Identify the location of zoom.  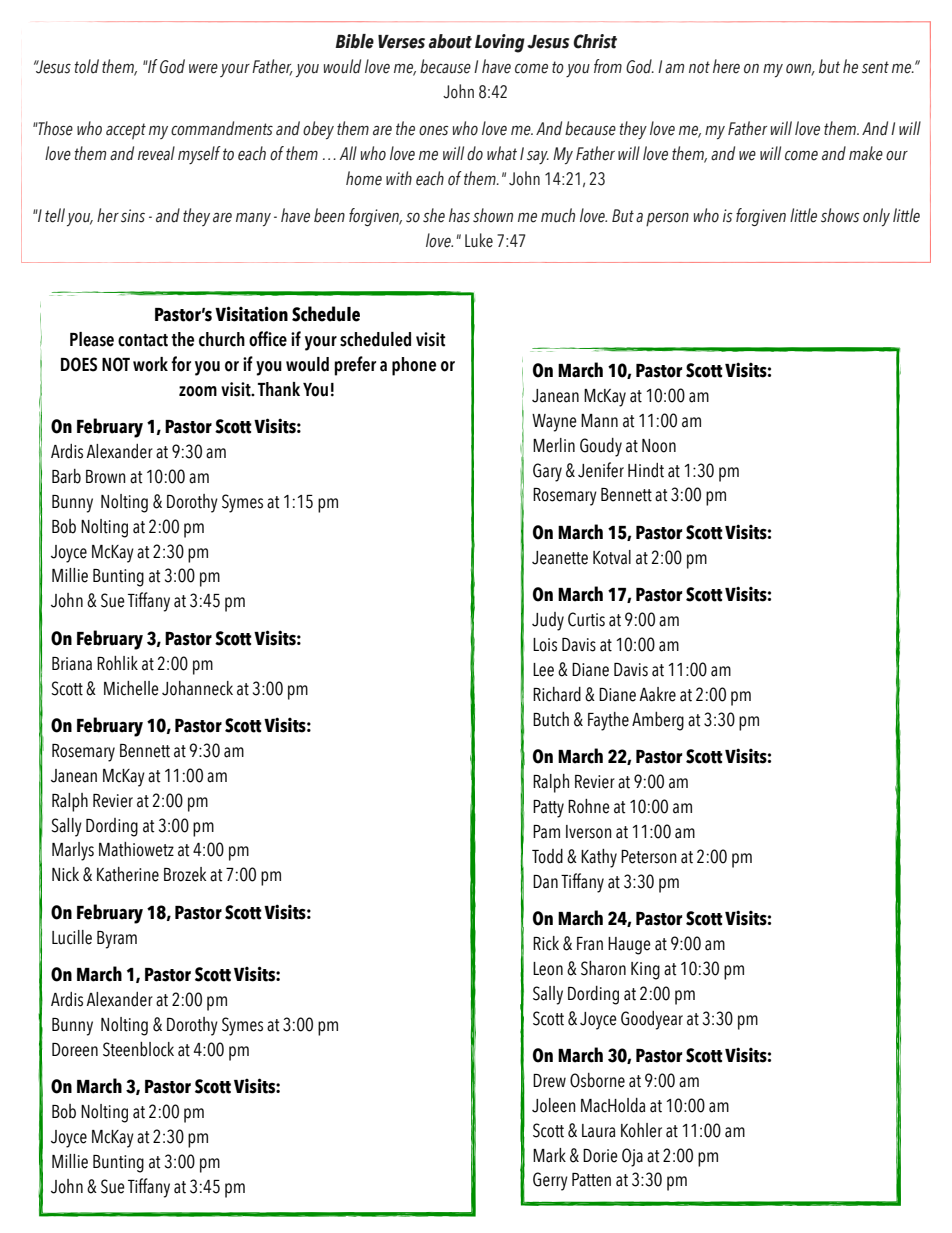
(198, 391).
